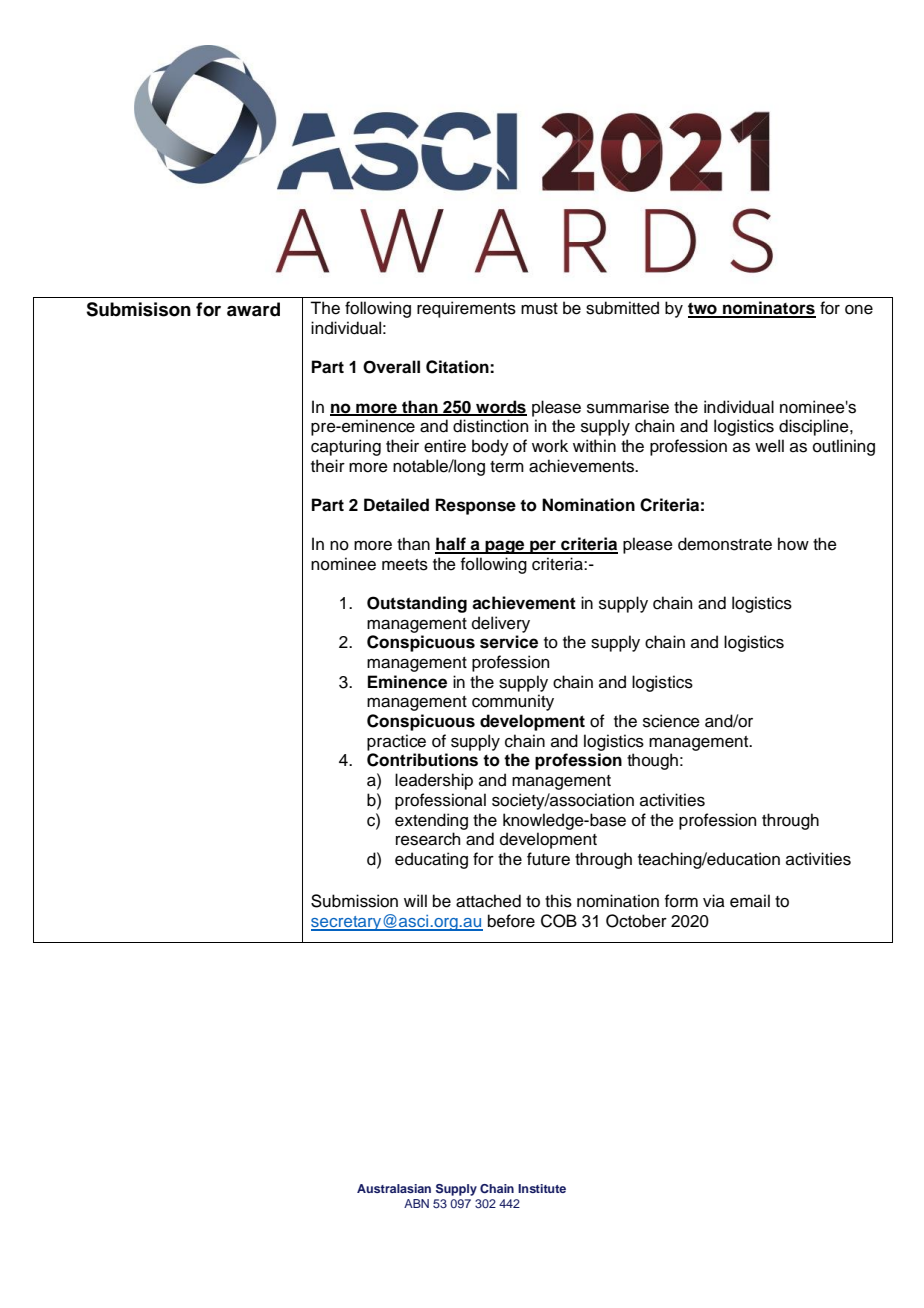 This page has width=924, height=1308. What do you see at coordinates (750, 901) in the page?
I see `email` at bounding box center [750, 901].
